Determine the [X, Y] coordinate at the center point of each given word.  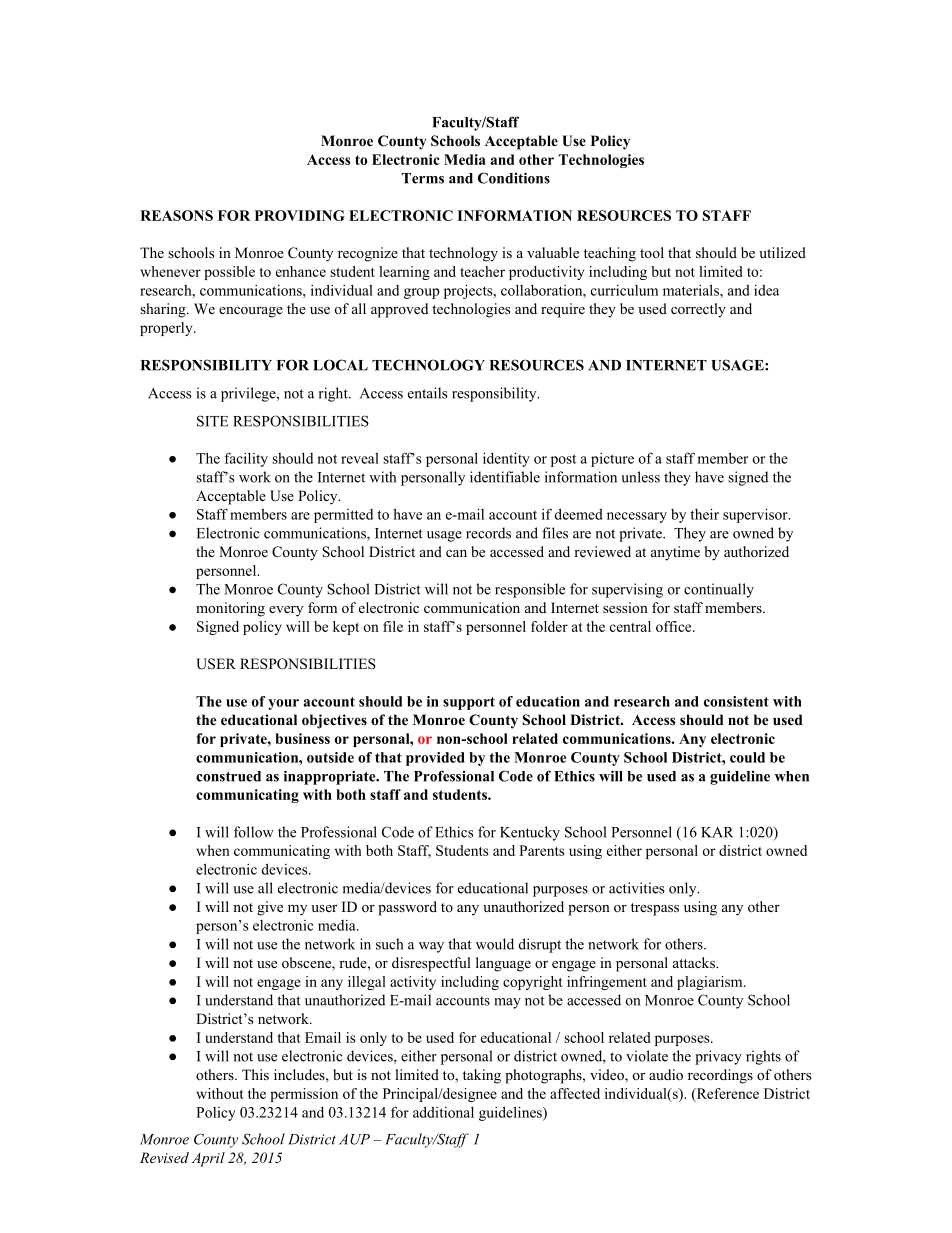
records [488, 533]
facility [246, 459]
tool [652, 252]
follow [254, 832]
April [208, 1159]
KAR [717, 832]
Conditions [514, 178]
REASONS [176, 215]
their [704, 514]
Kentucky [530, 833]
